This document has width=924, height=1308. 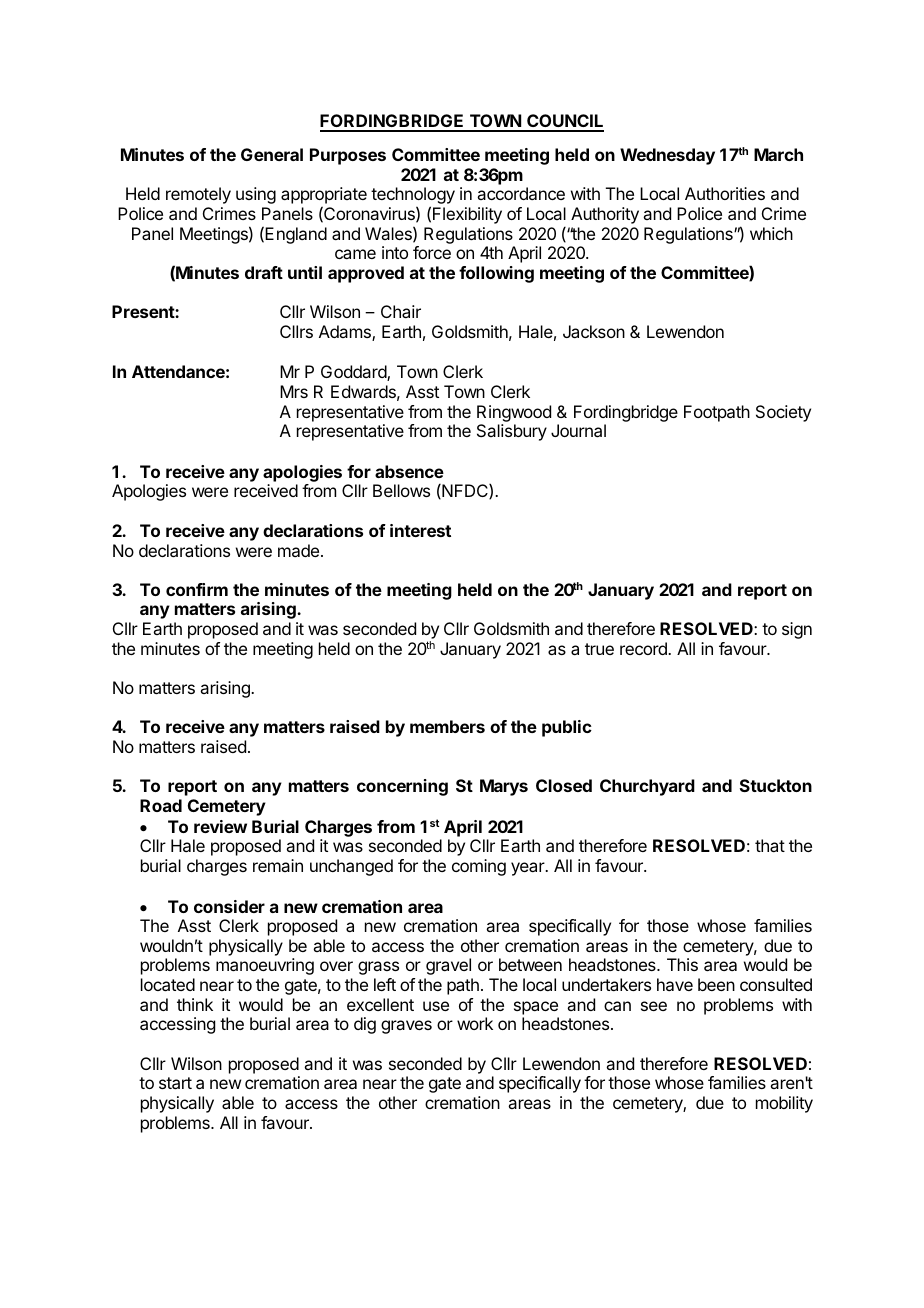 I want to click on sign, so click(x=797, y=630).
